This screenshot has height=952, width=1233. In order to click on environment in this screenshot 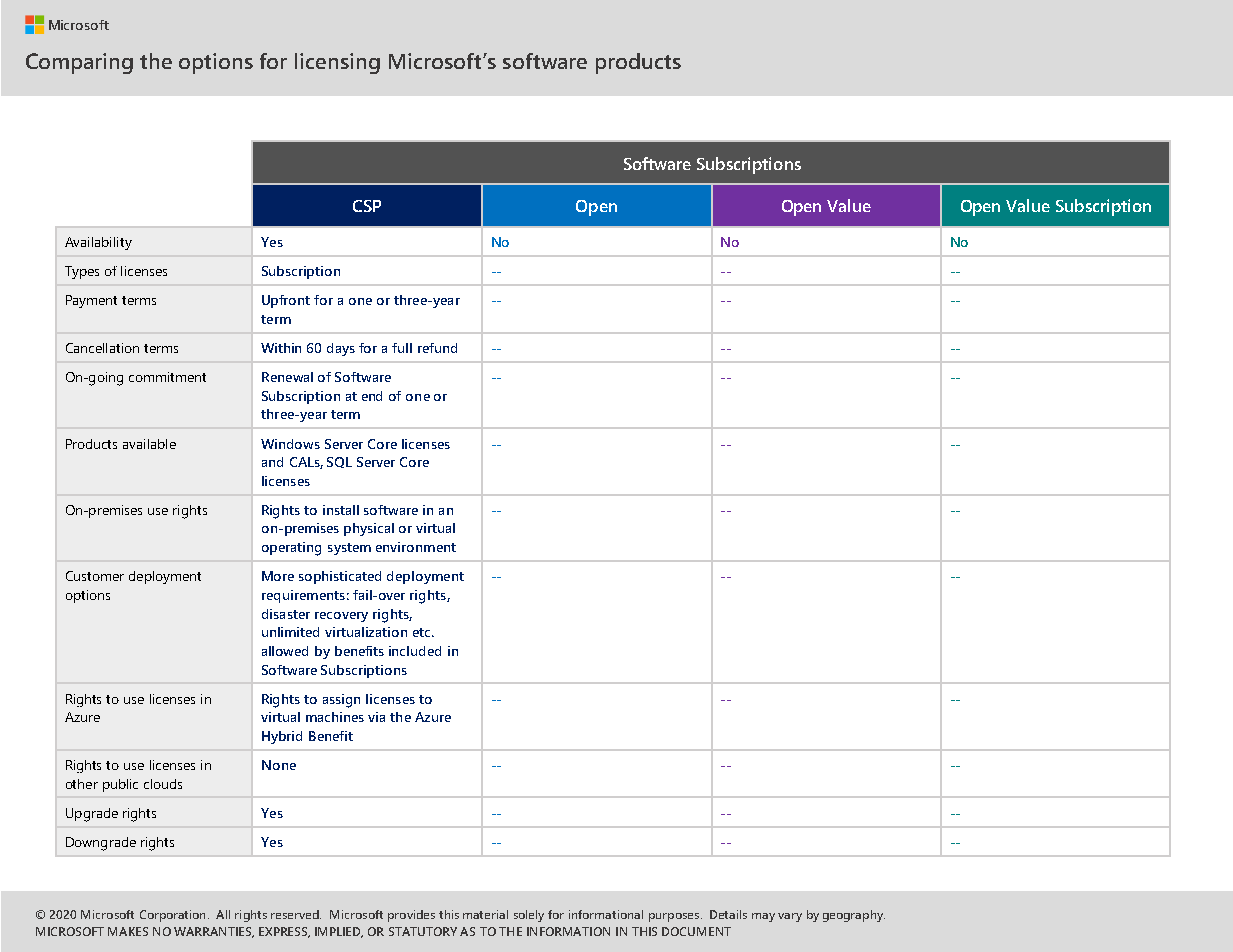, I will do `click(416, 547)`.
